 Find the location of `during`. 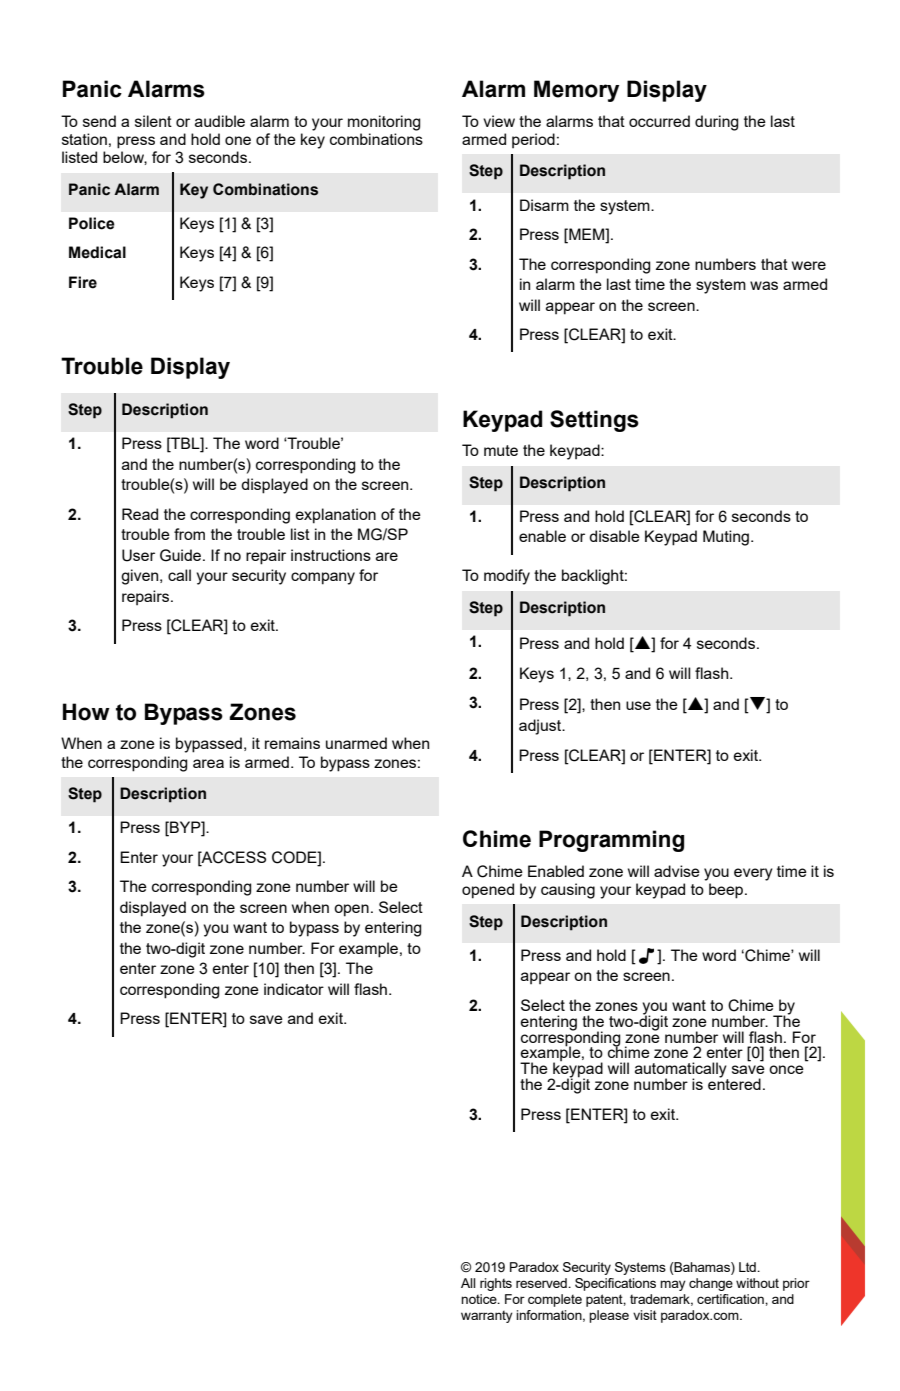

during is located at coordinates (717, 123).
